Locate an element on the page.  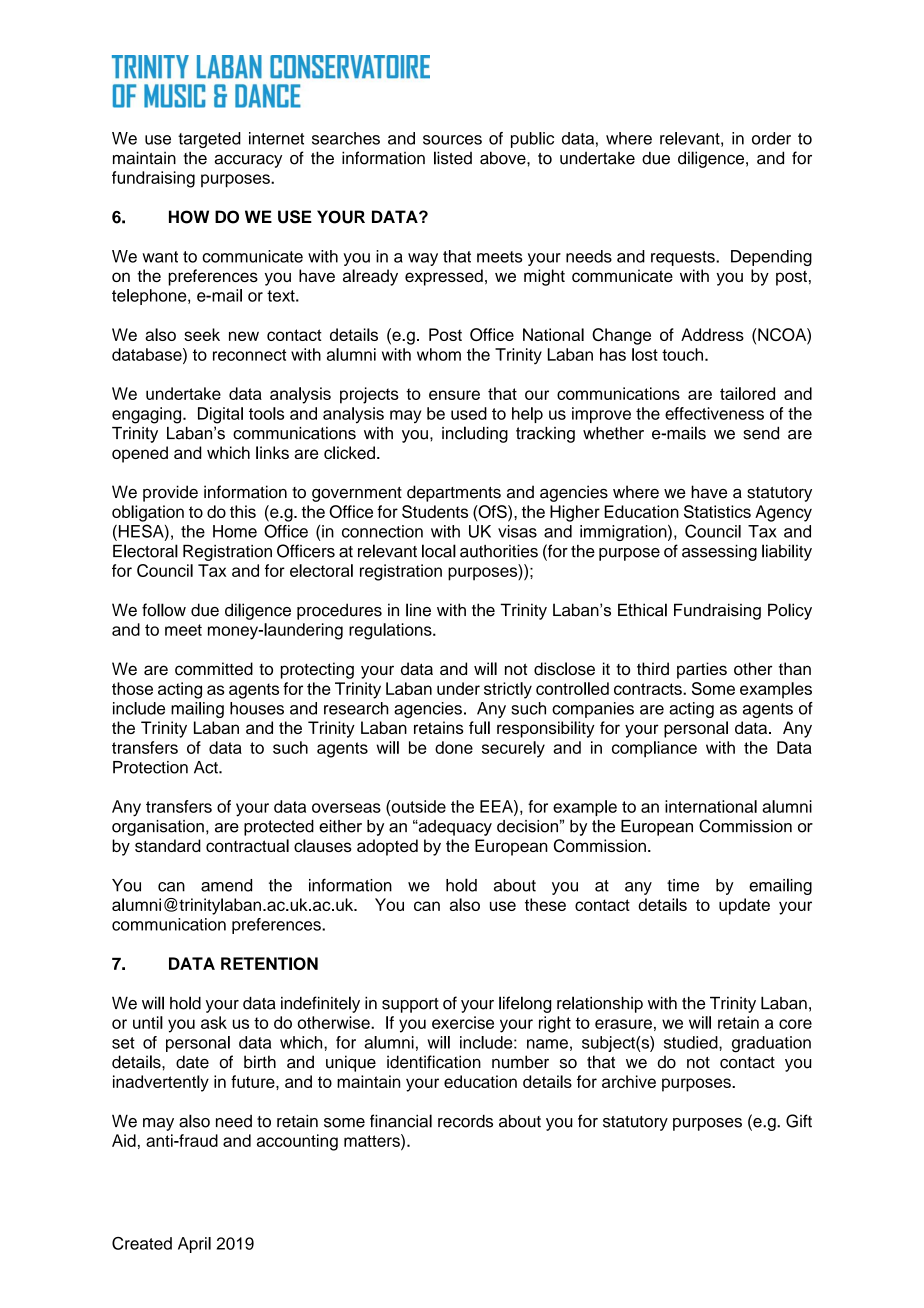
records is located at coordinates (465, 1121).
